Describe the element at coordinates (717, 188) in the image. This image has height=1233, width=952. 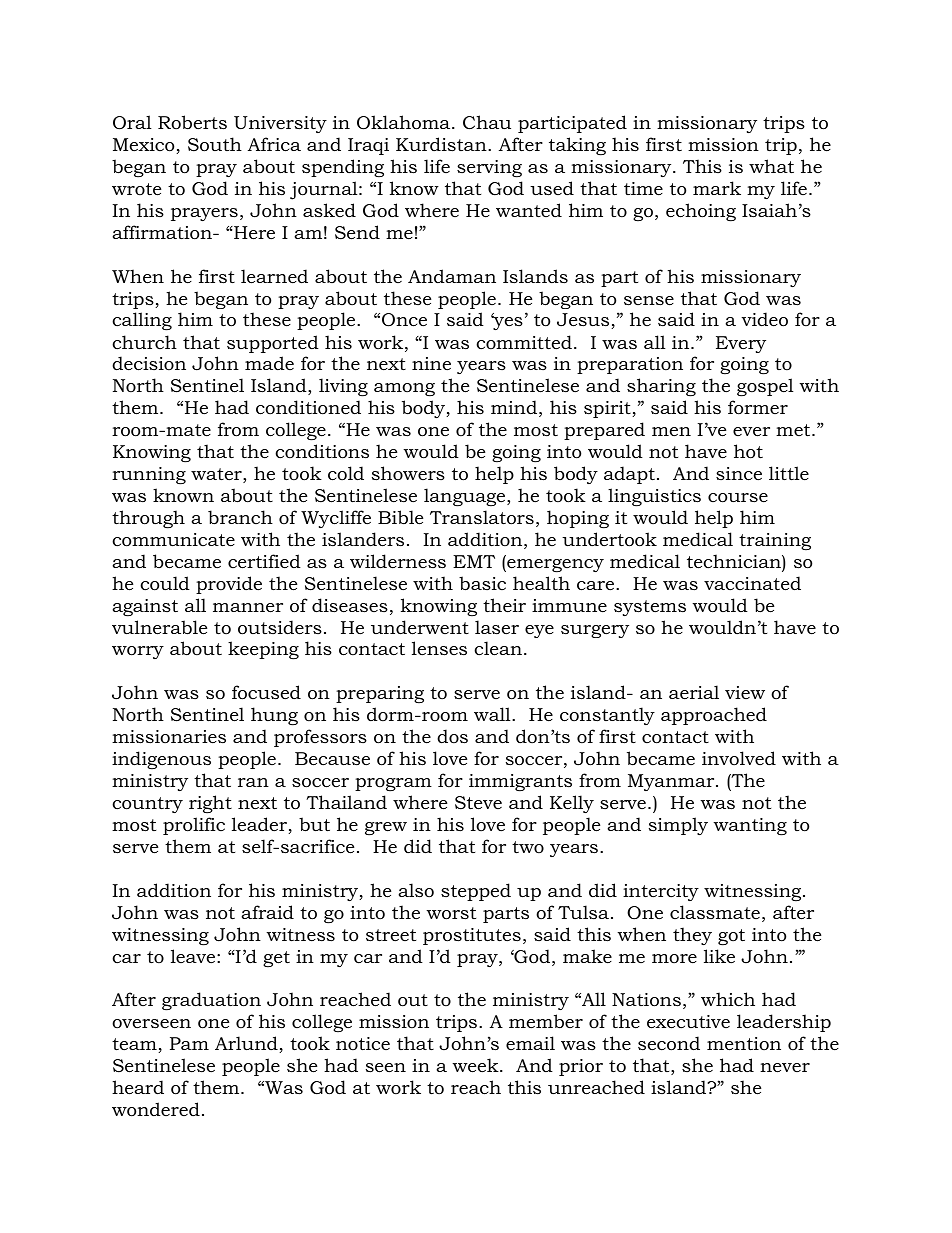
I see `mark` at that location.
